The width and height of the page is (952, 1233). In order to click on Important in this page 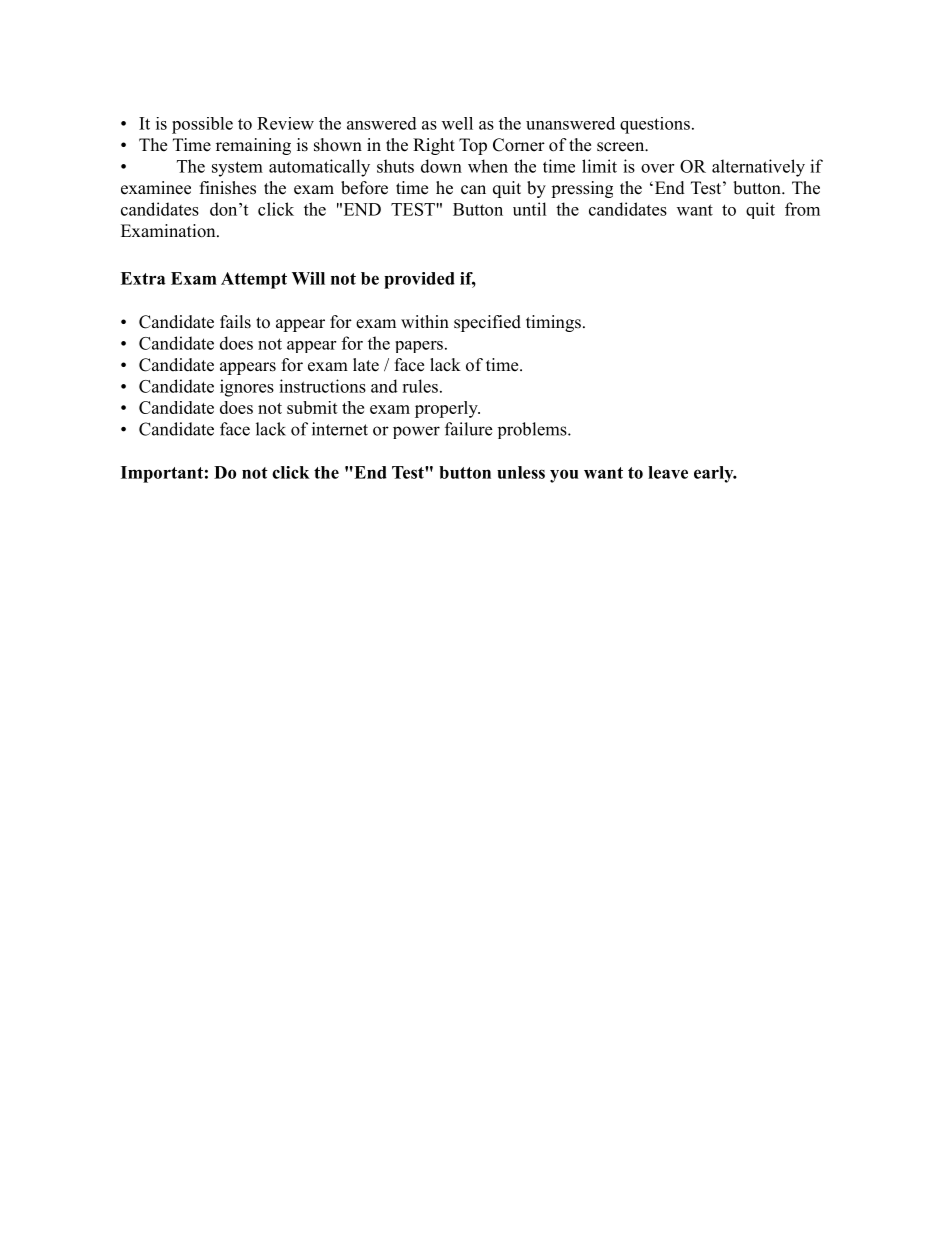, I will do `click(162, 474)`.
